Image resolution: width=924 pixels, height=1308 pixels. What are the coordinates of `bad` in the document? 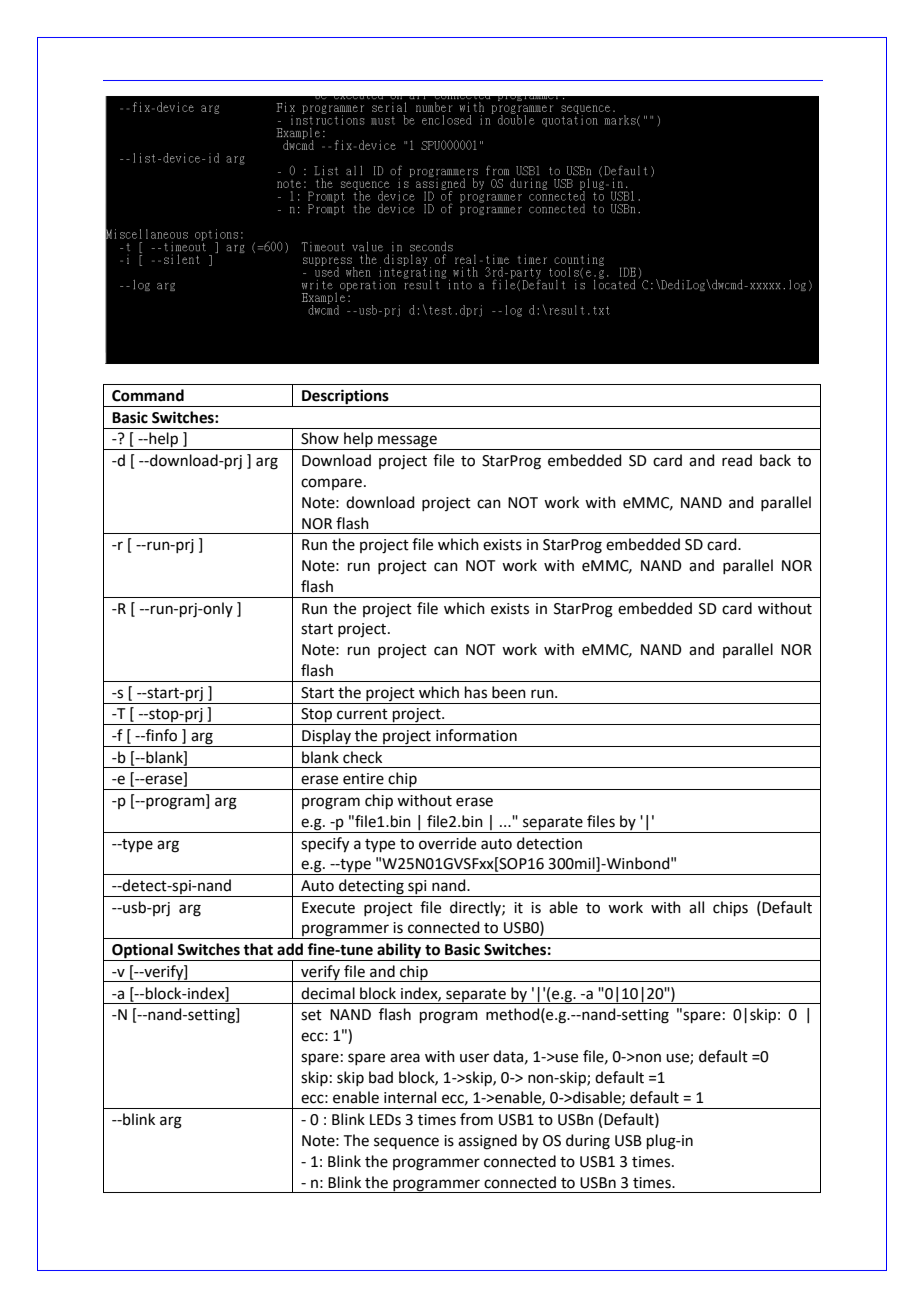 It's located at (381, 1077).
